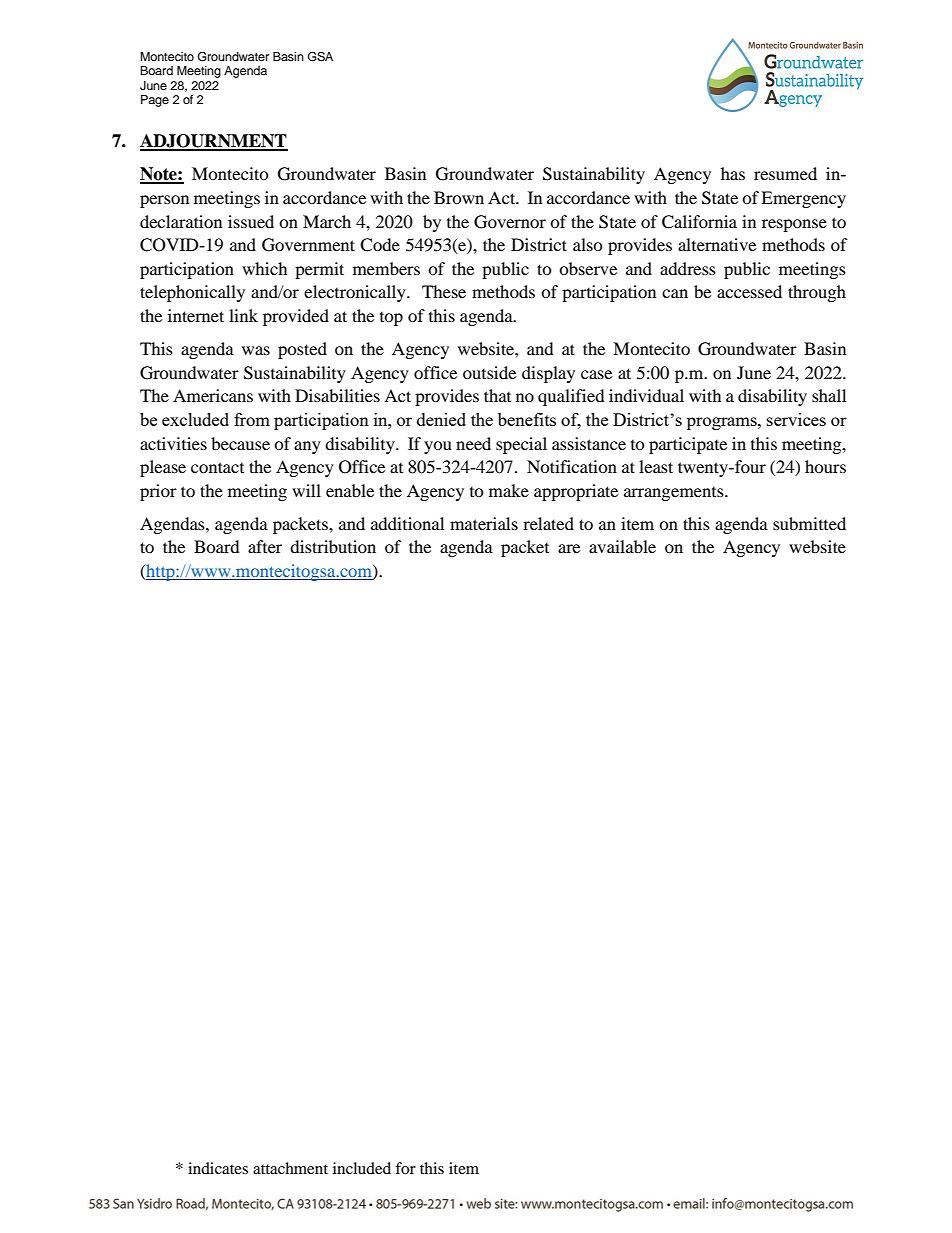 The image size is (952, 1233). What do you see at coordinates (214, 142) in the image?
I see `ADJOURNMENT` at bounding box center [214, 142].
